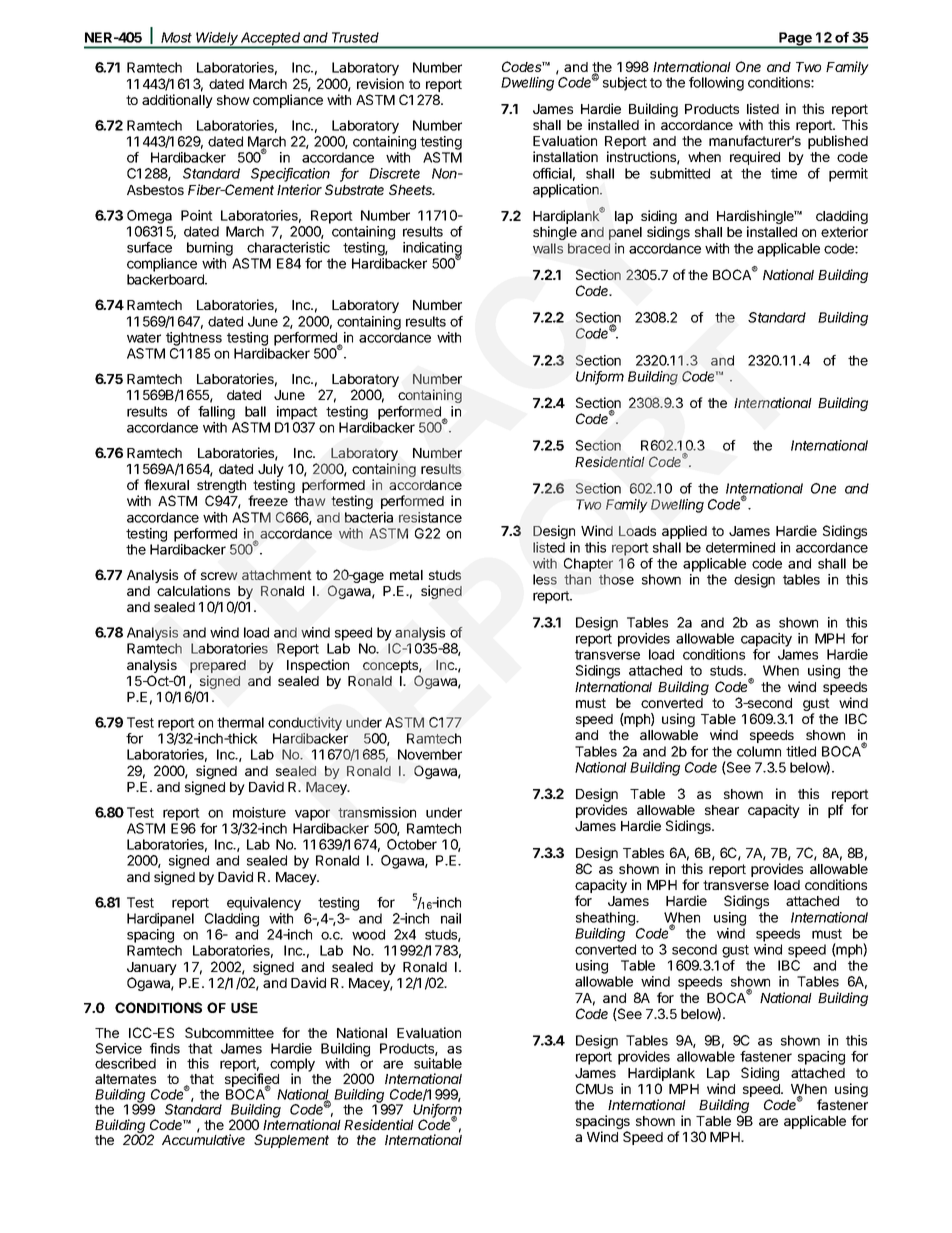 This screenshot has height=1233, width=952. I want to click on following, so click(716, 84).
